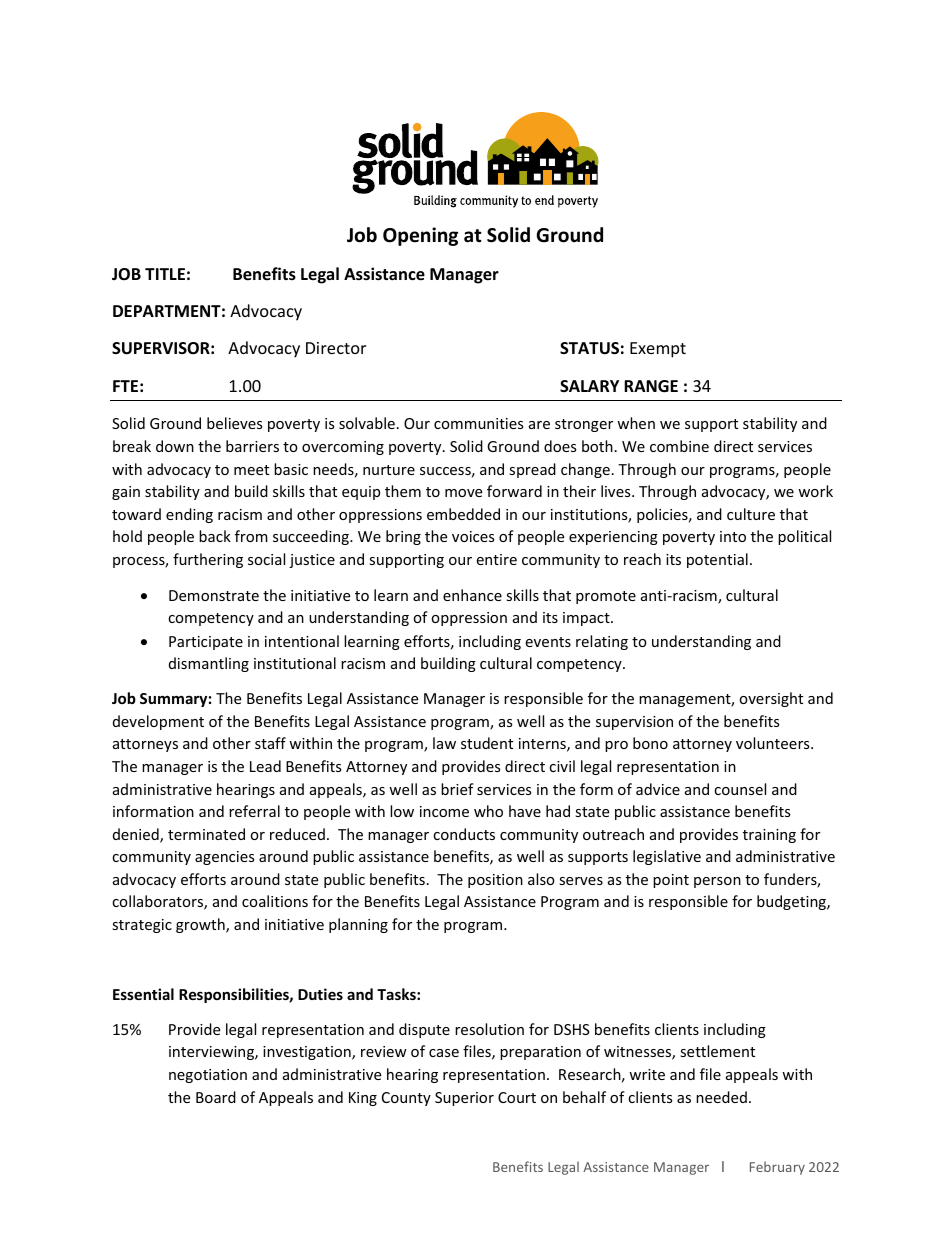  Describe the element at coordinates (420, 236) in the page. I see `Opening` at that location.
